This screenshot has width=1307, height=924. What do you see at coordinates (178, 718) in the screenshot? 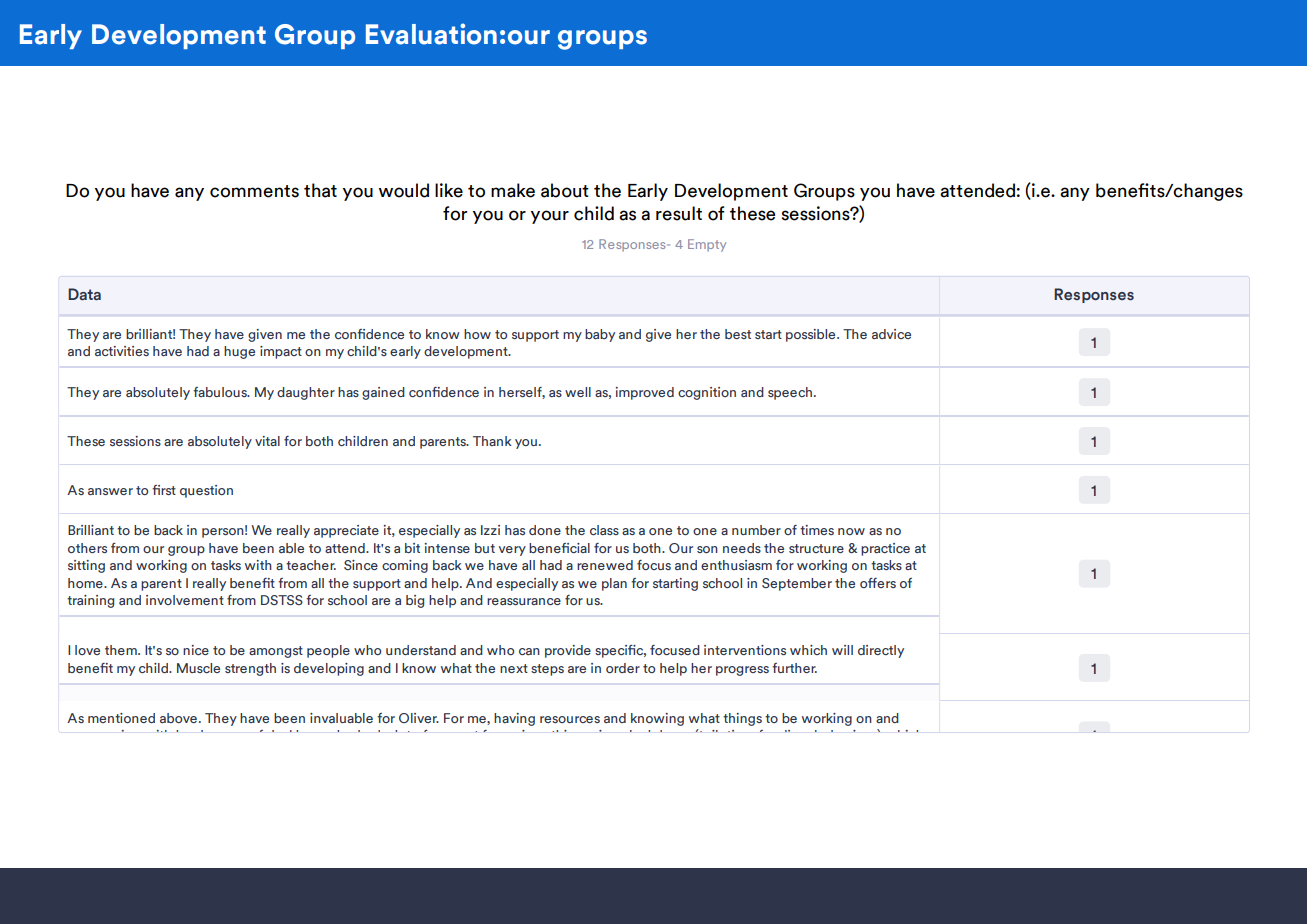
I see `above` at bounding box center [178, 718].
